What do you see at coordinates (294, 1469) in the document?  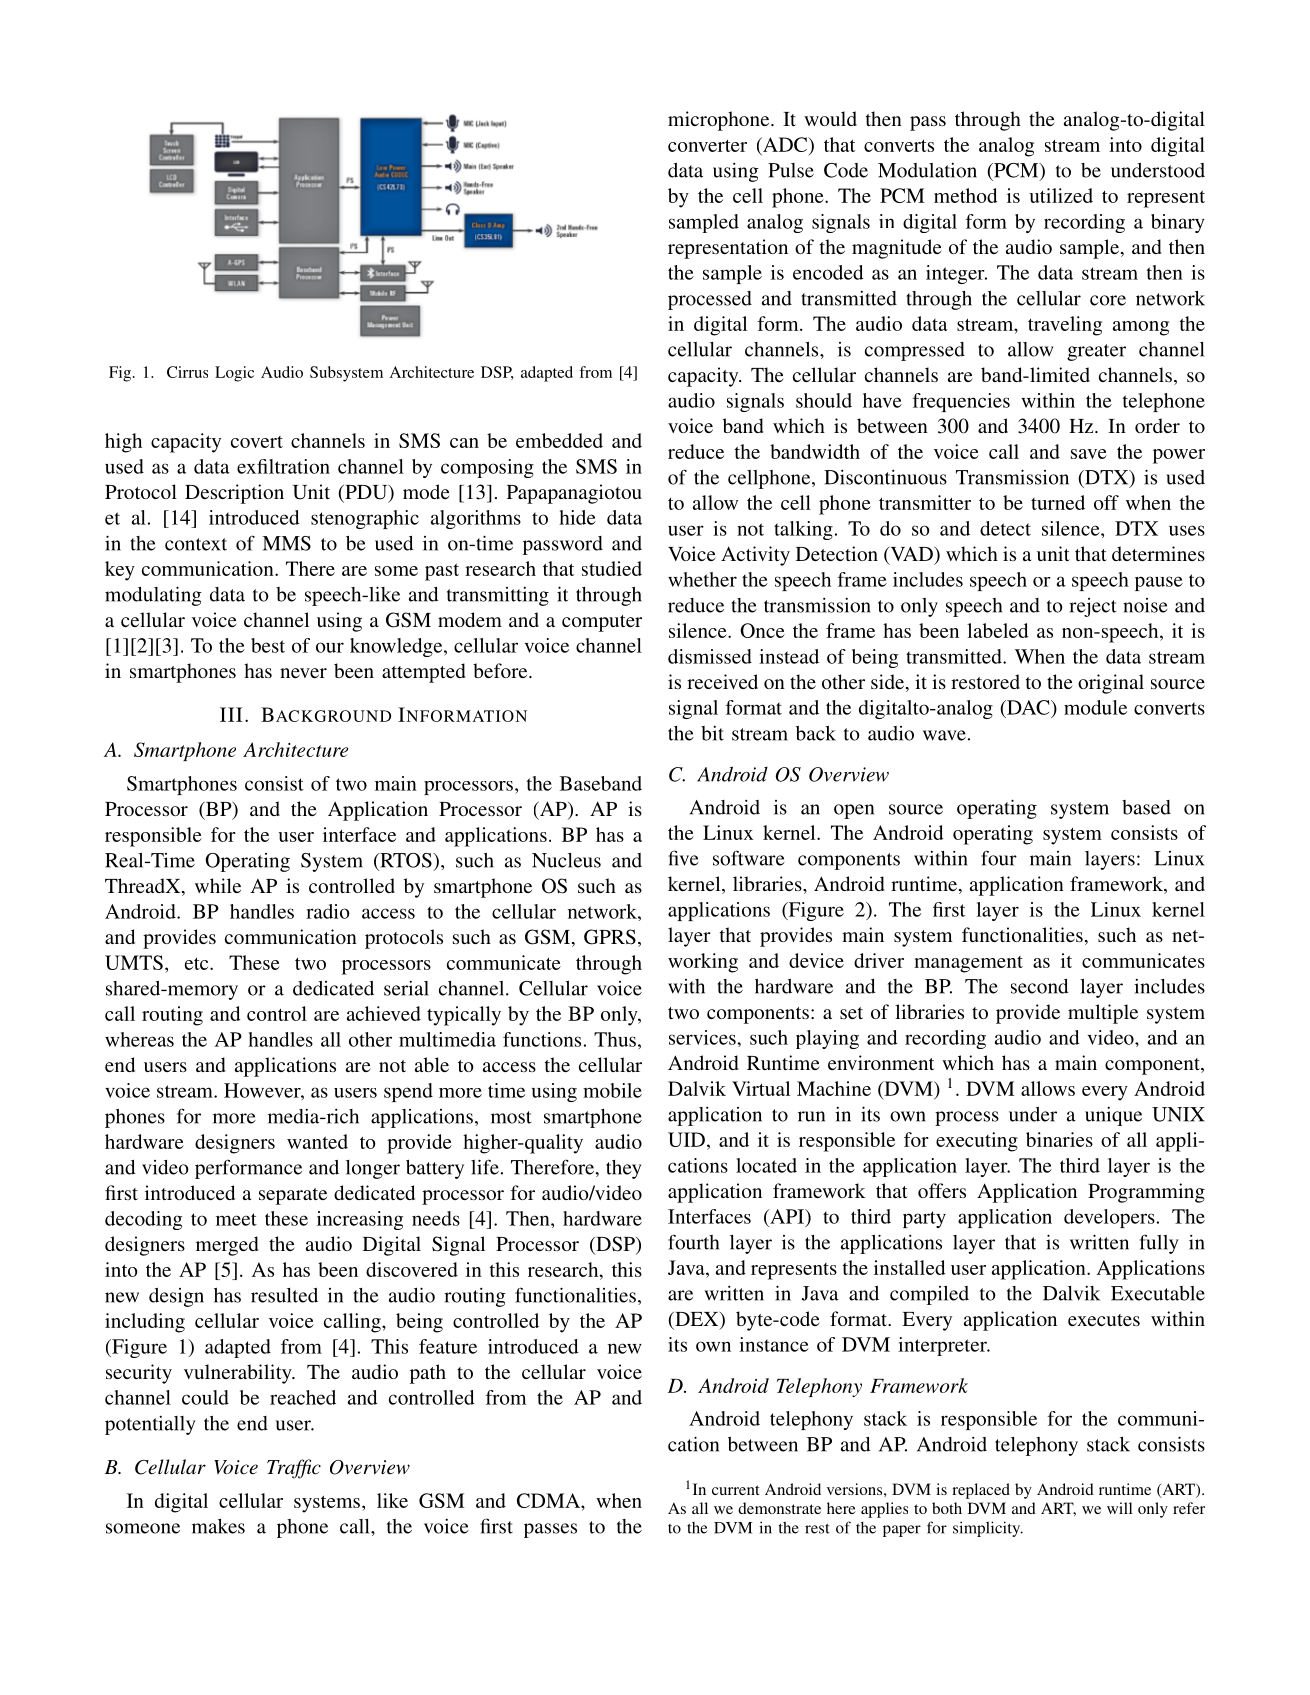 I see `Traffic` at bounding box center [294, 1469].
